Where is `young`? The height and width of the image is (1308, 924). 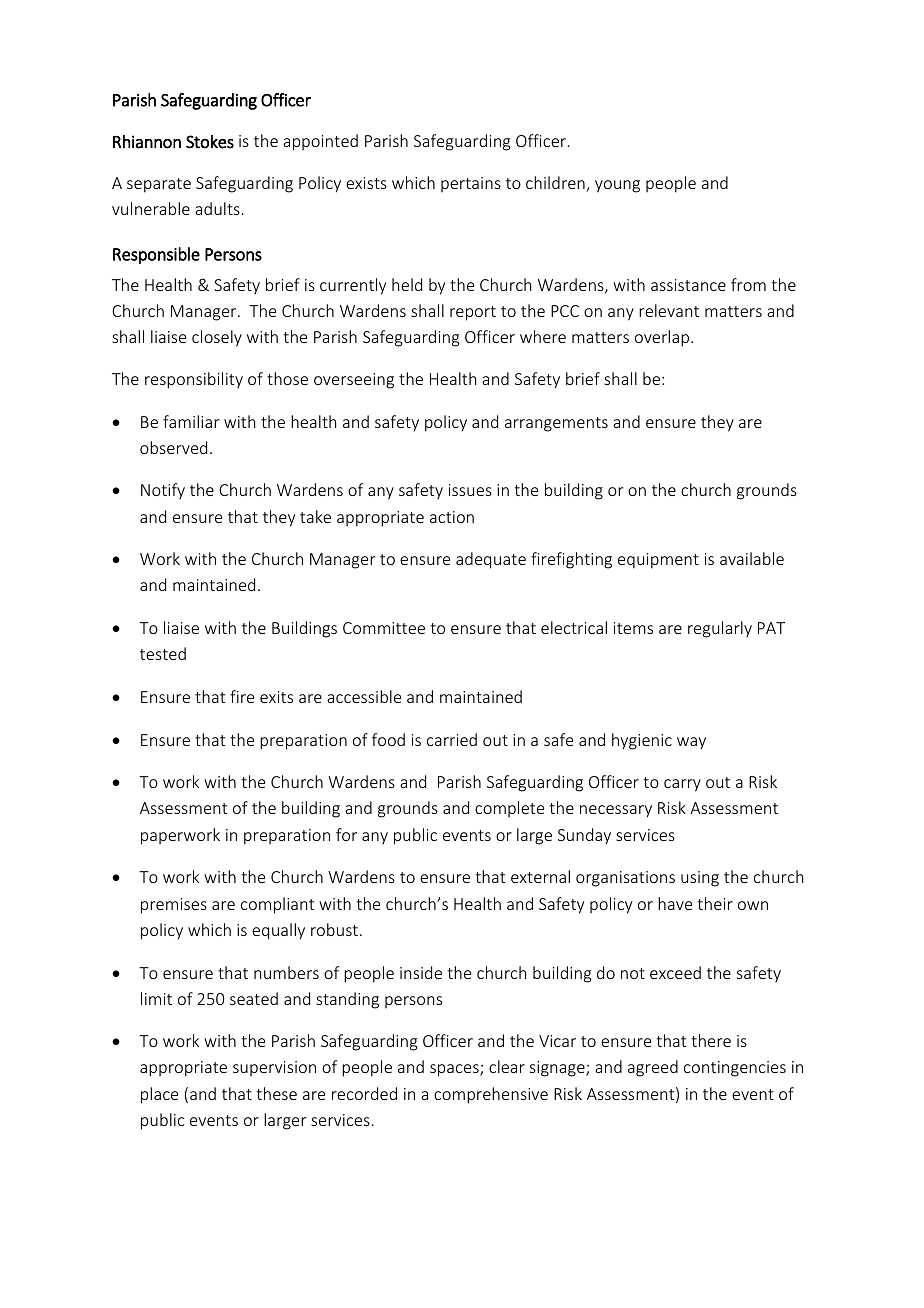 young is located at coordinates (617, 186).
